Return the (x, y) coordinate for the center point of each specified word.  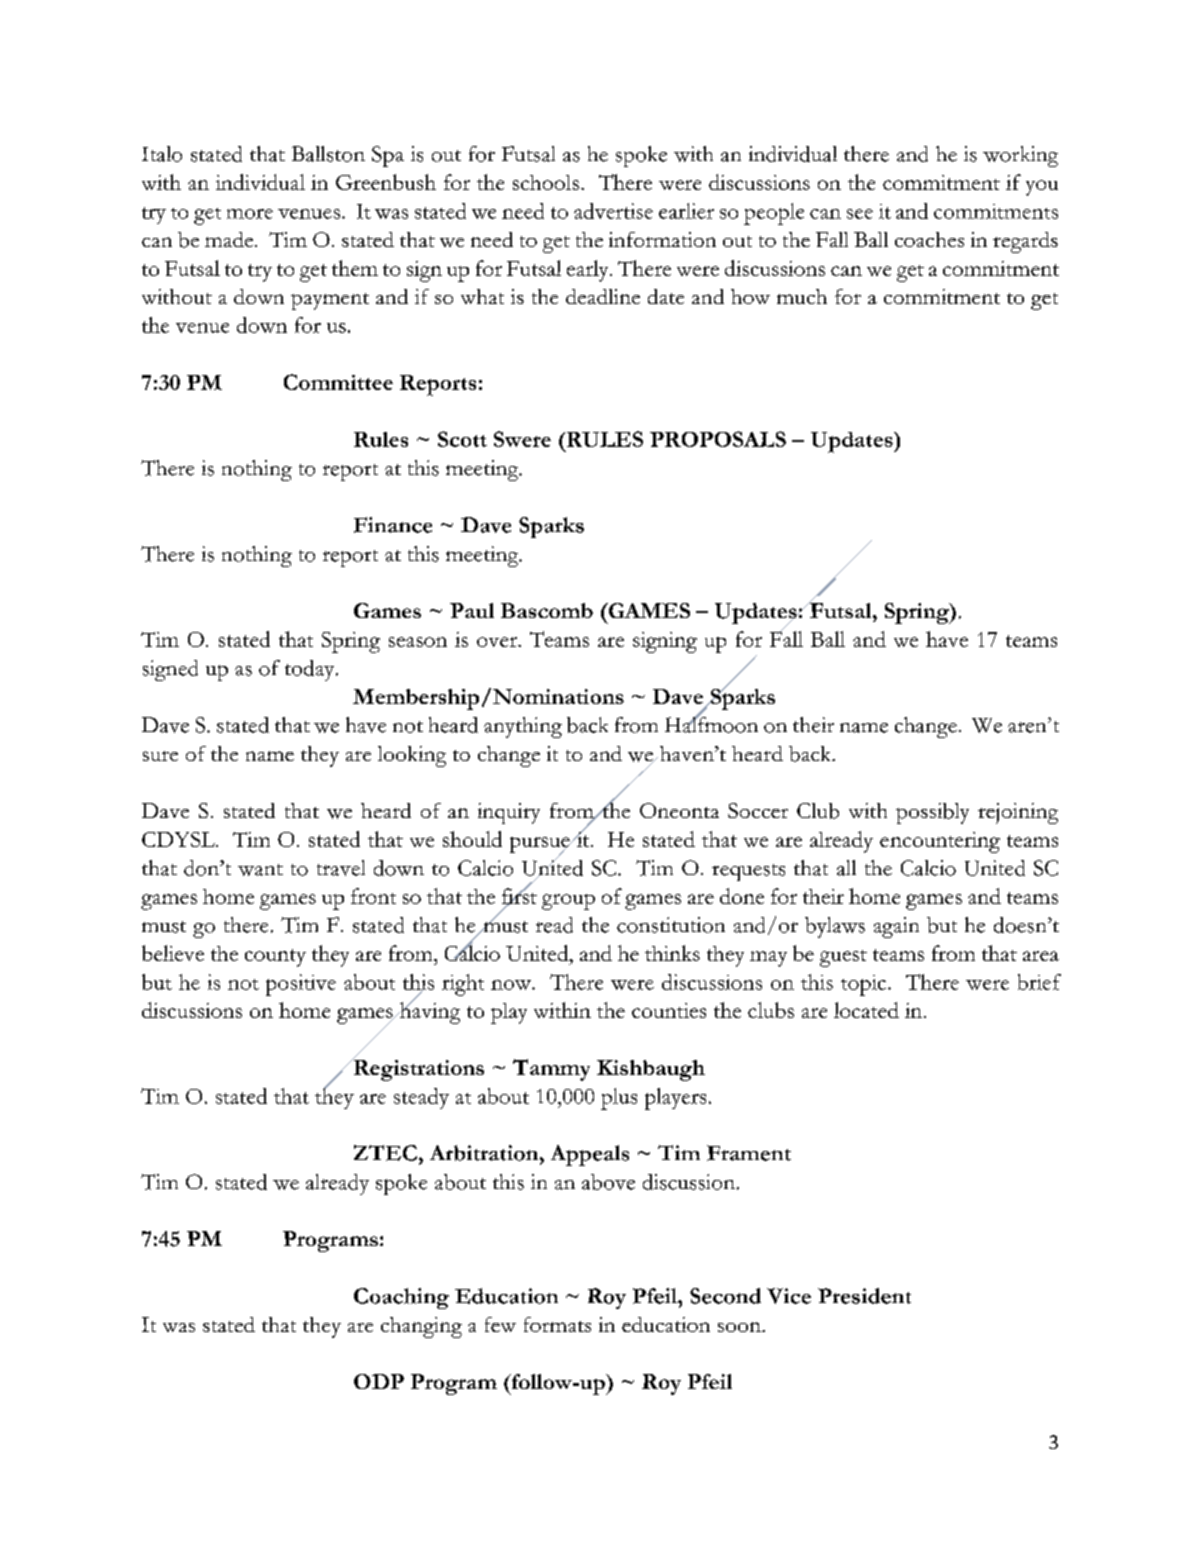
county (275, 958)
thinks (672, 953)
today (311, 670)
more (250, 214)
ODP (379, 1381)
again (896, 927)
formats (557, 1324)
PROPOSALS (718, 439)
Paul (472, 610)
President (864, 1296)
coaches (929, 239)
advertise (613, 211)
